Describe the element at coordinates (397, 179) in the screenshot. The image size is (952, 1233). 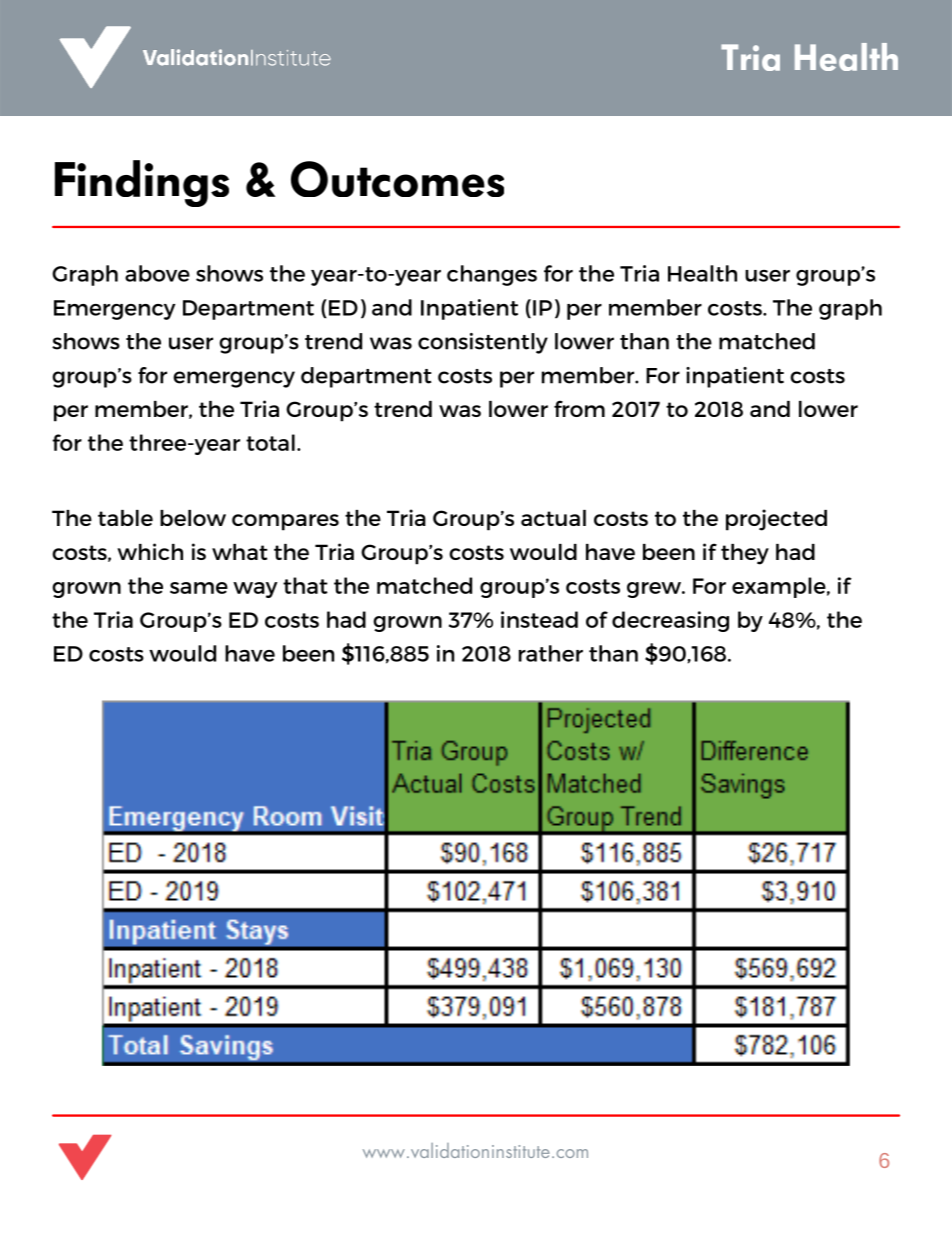
I see `Outcomes` at that location.
